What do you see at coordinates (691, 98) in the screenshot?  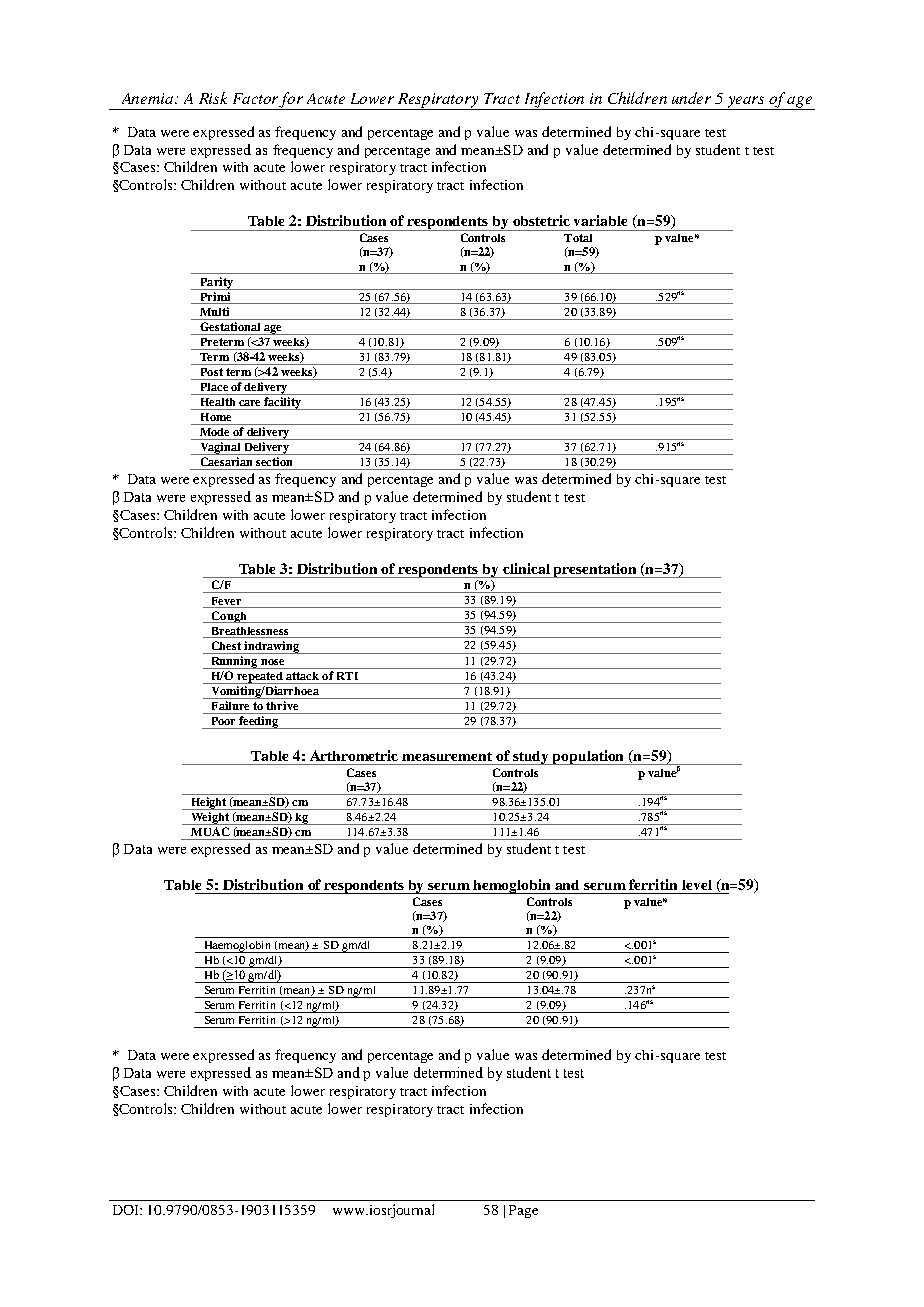 I see `under` at bounding box center [691, 98].
